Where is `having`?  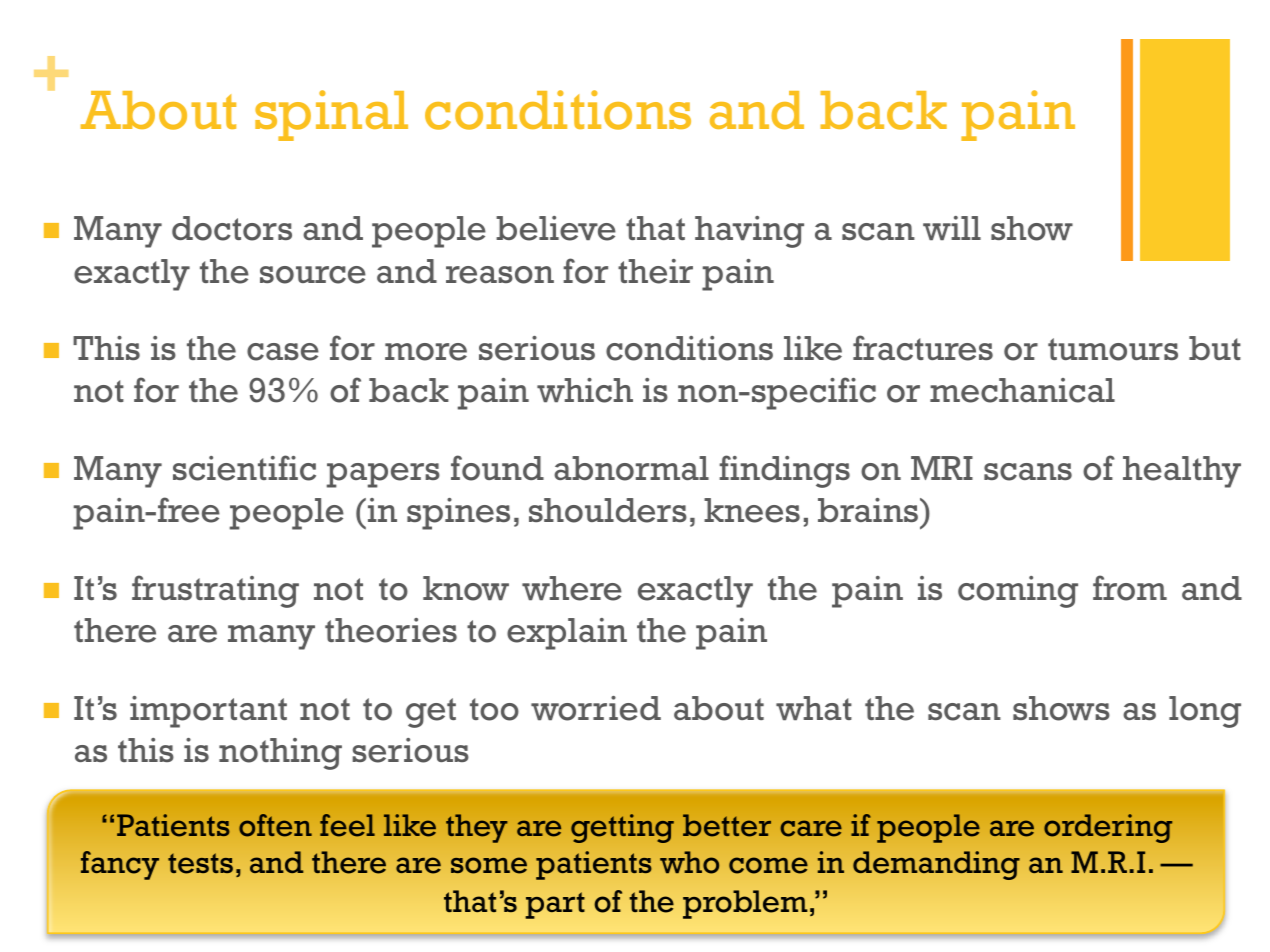
having is located at coordinates (749, 232).
